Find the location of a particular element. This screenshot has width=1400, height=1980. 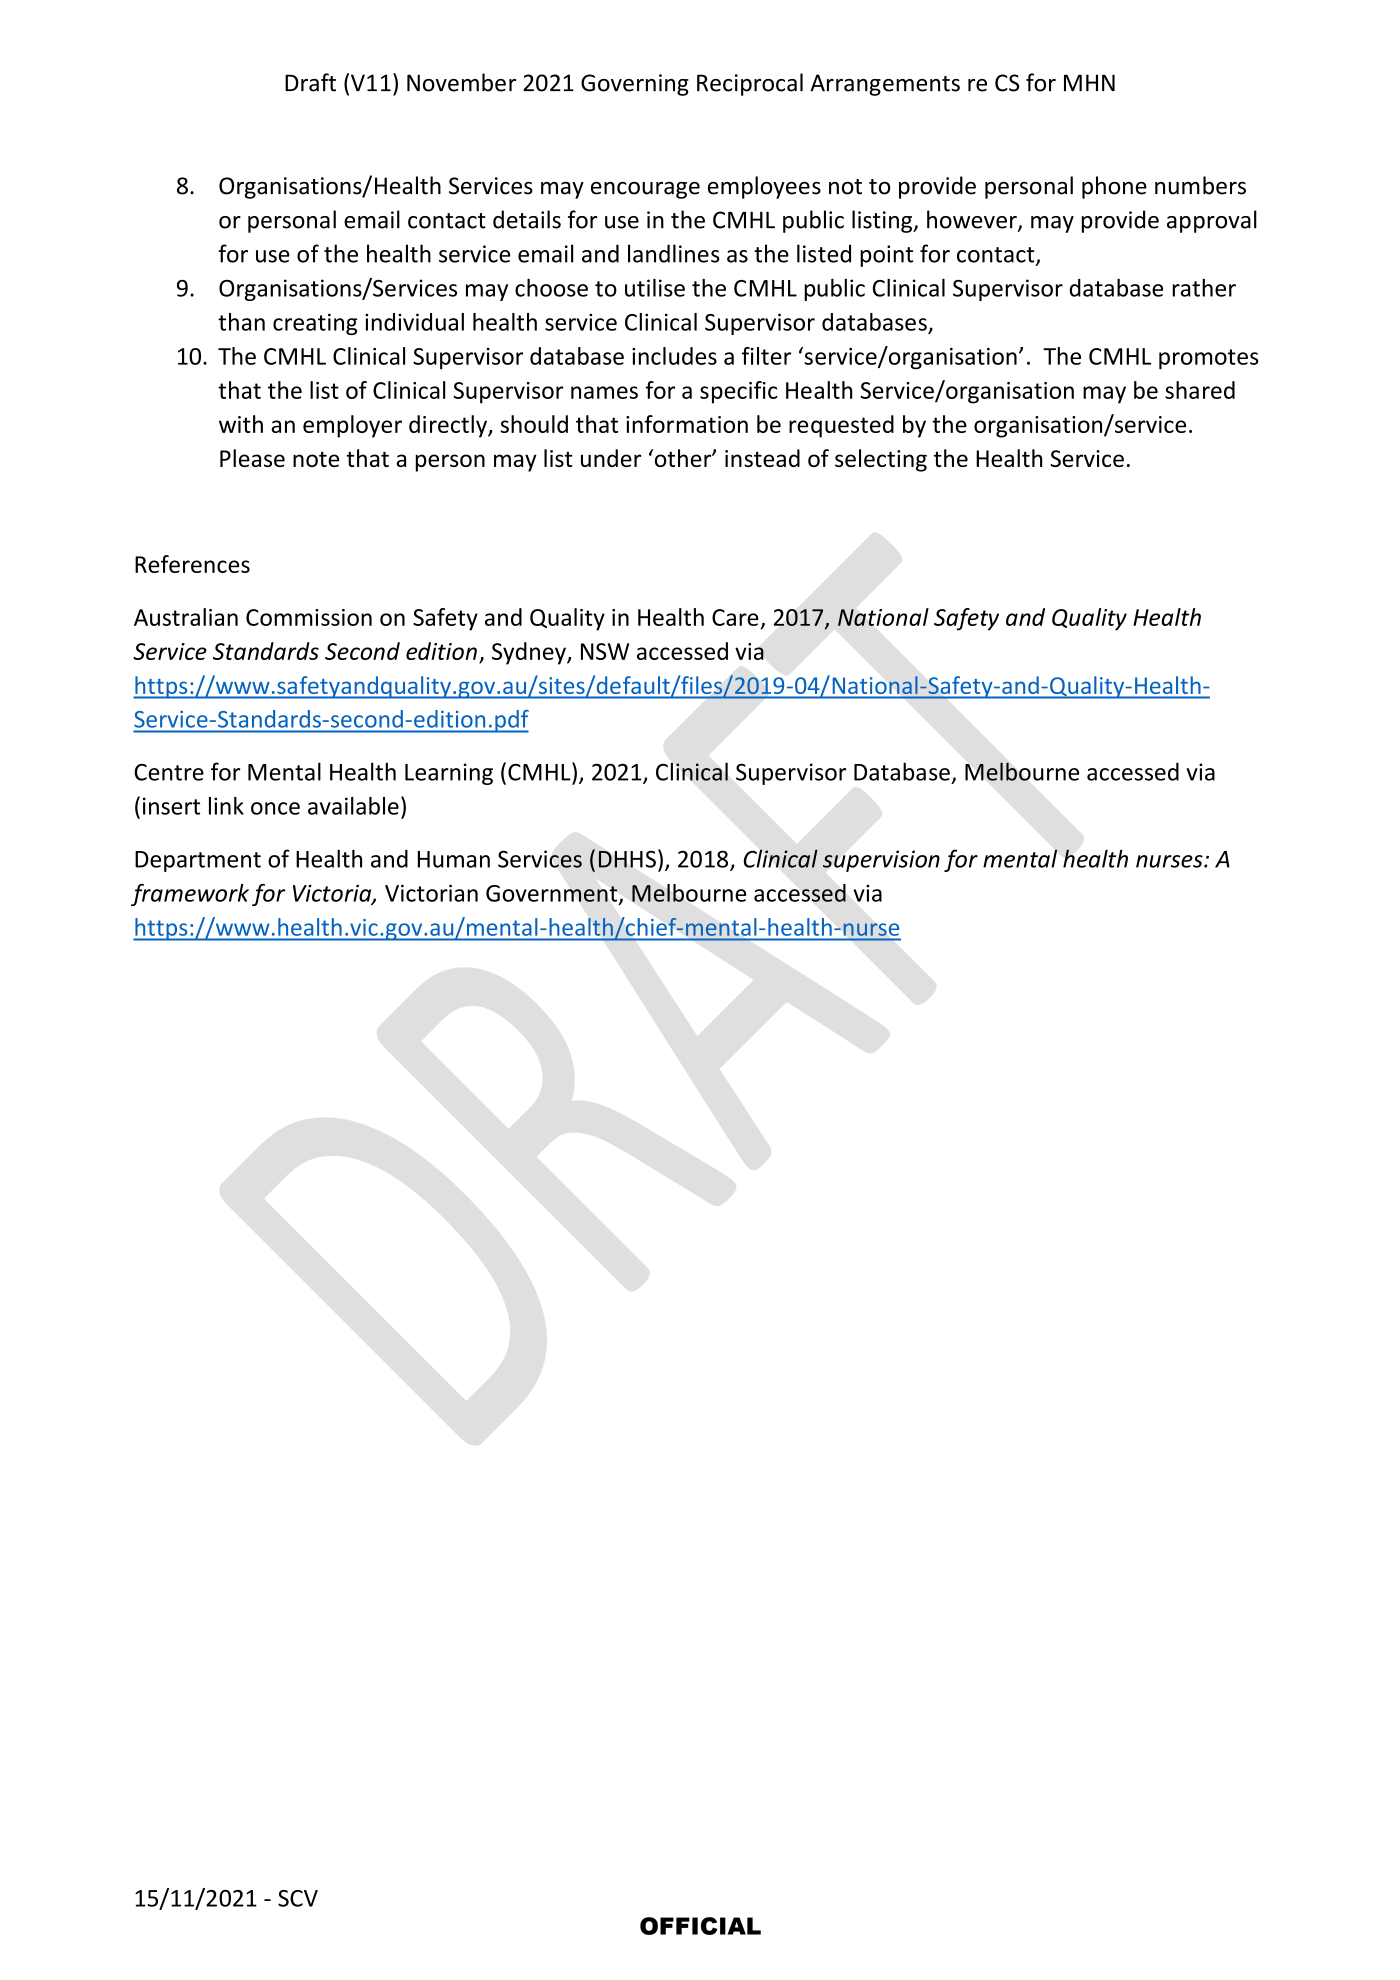

Department is located at coordinates (198, 861).
